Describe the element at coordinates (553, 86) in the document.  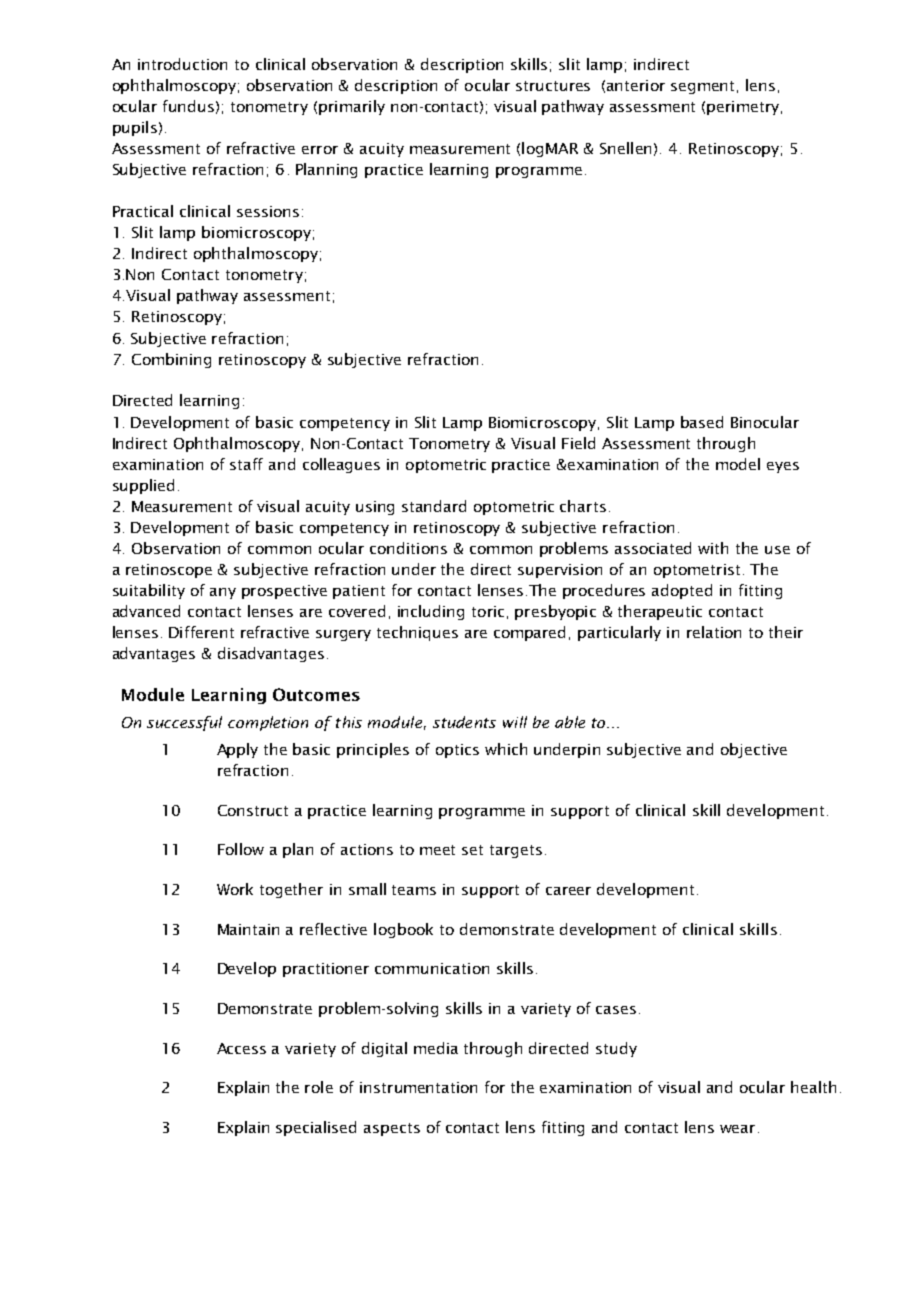
I see `structures` at that location.
